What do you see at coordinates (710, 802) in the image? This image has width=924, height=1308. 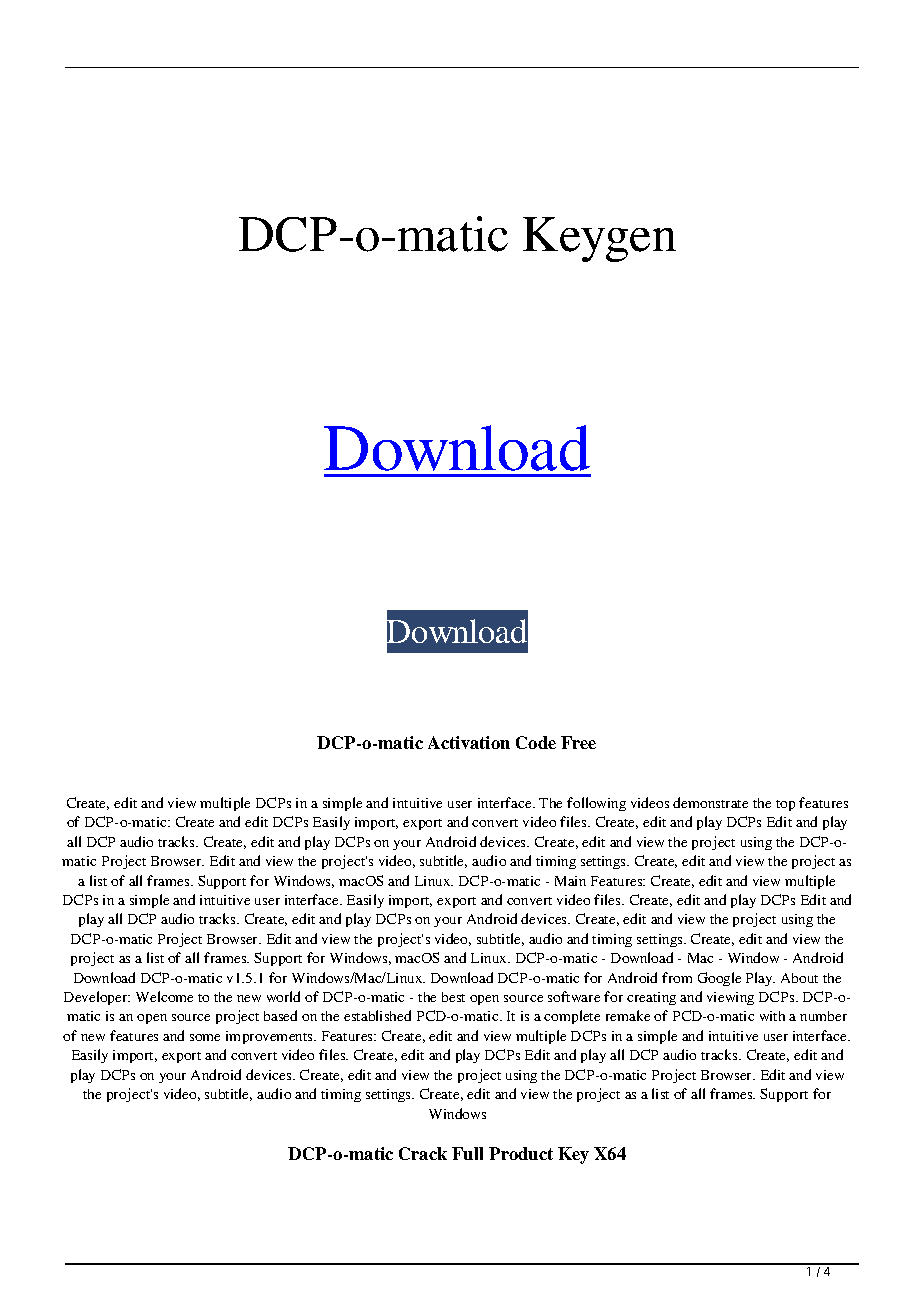 I see `demonstrate` at bounding box center [710, 802].
